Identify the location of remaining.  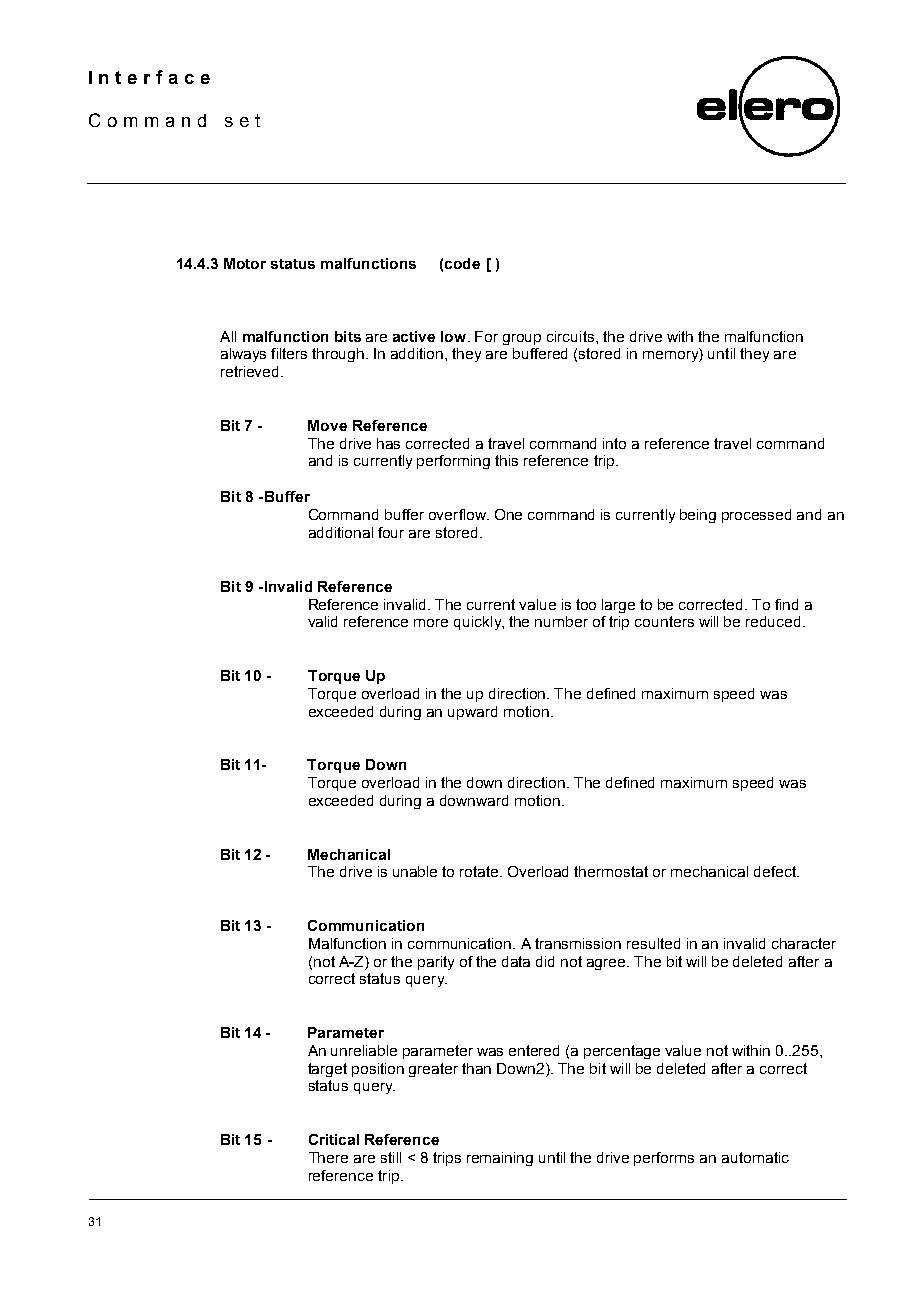
(500, 1159).
